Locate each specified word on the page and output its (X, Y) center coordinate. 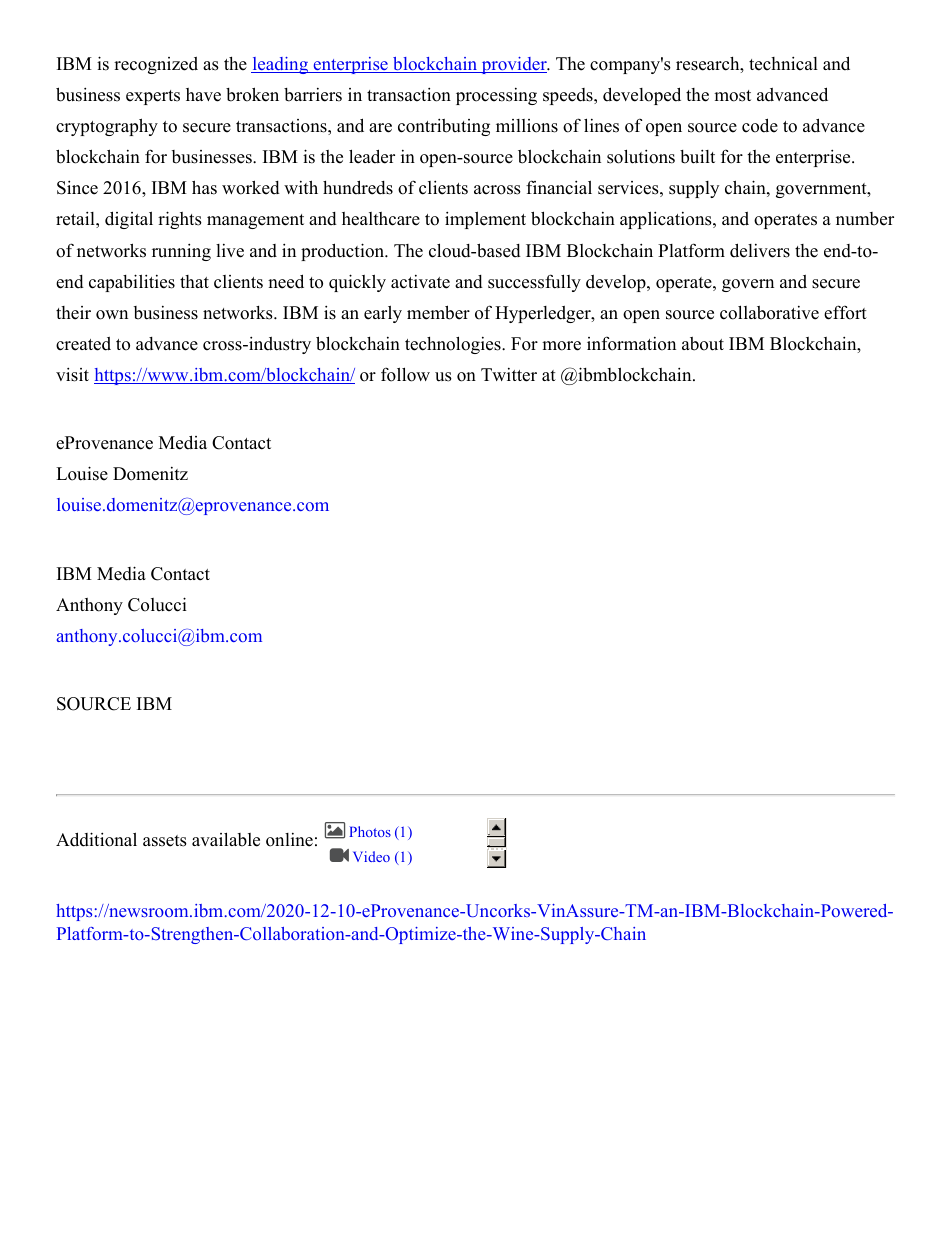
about (703, 344)
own (112, 315)
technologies (454, 345)
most (732, 96)
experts (153, 97)
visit (72, 374)
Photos (370, 831)
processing (496, 96)
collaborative (769, 312)
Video (371, 856)
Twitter (509, 375)
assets (165, 841)
